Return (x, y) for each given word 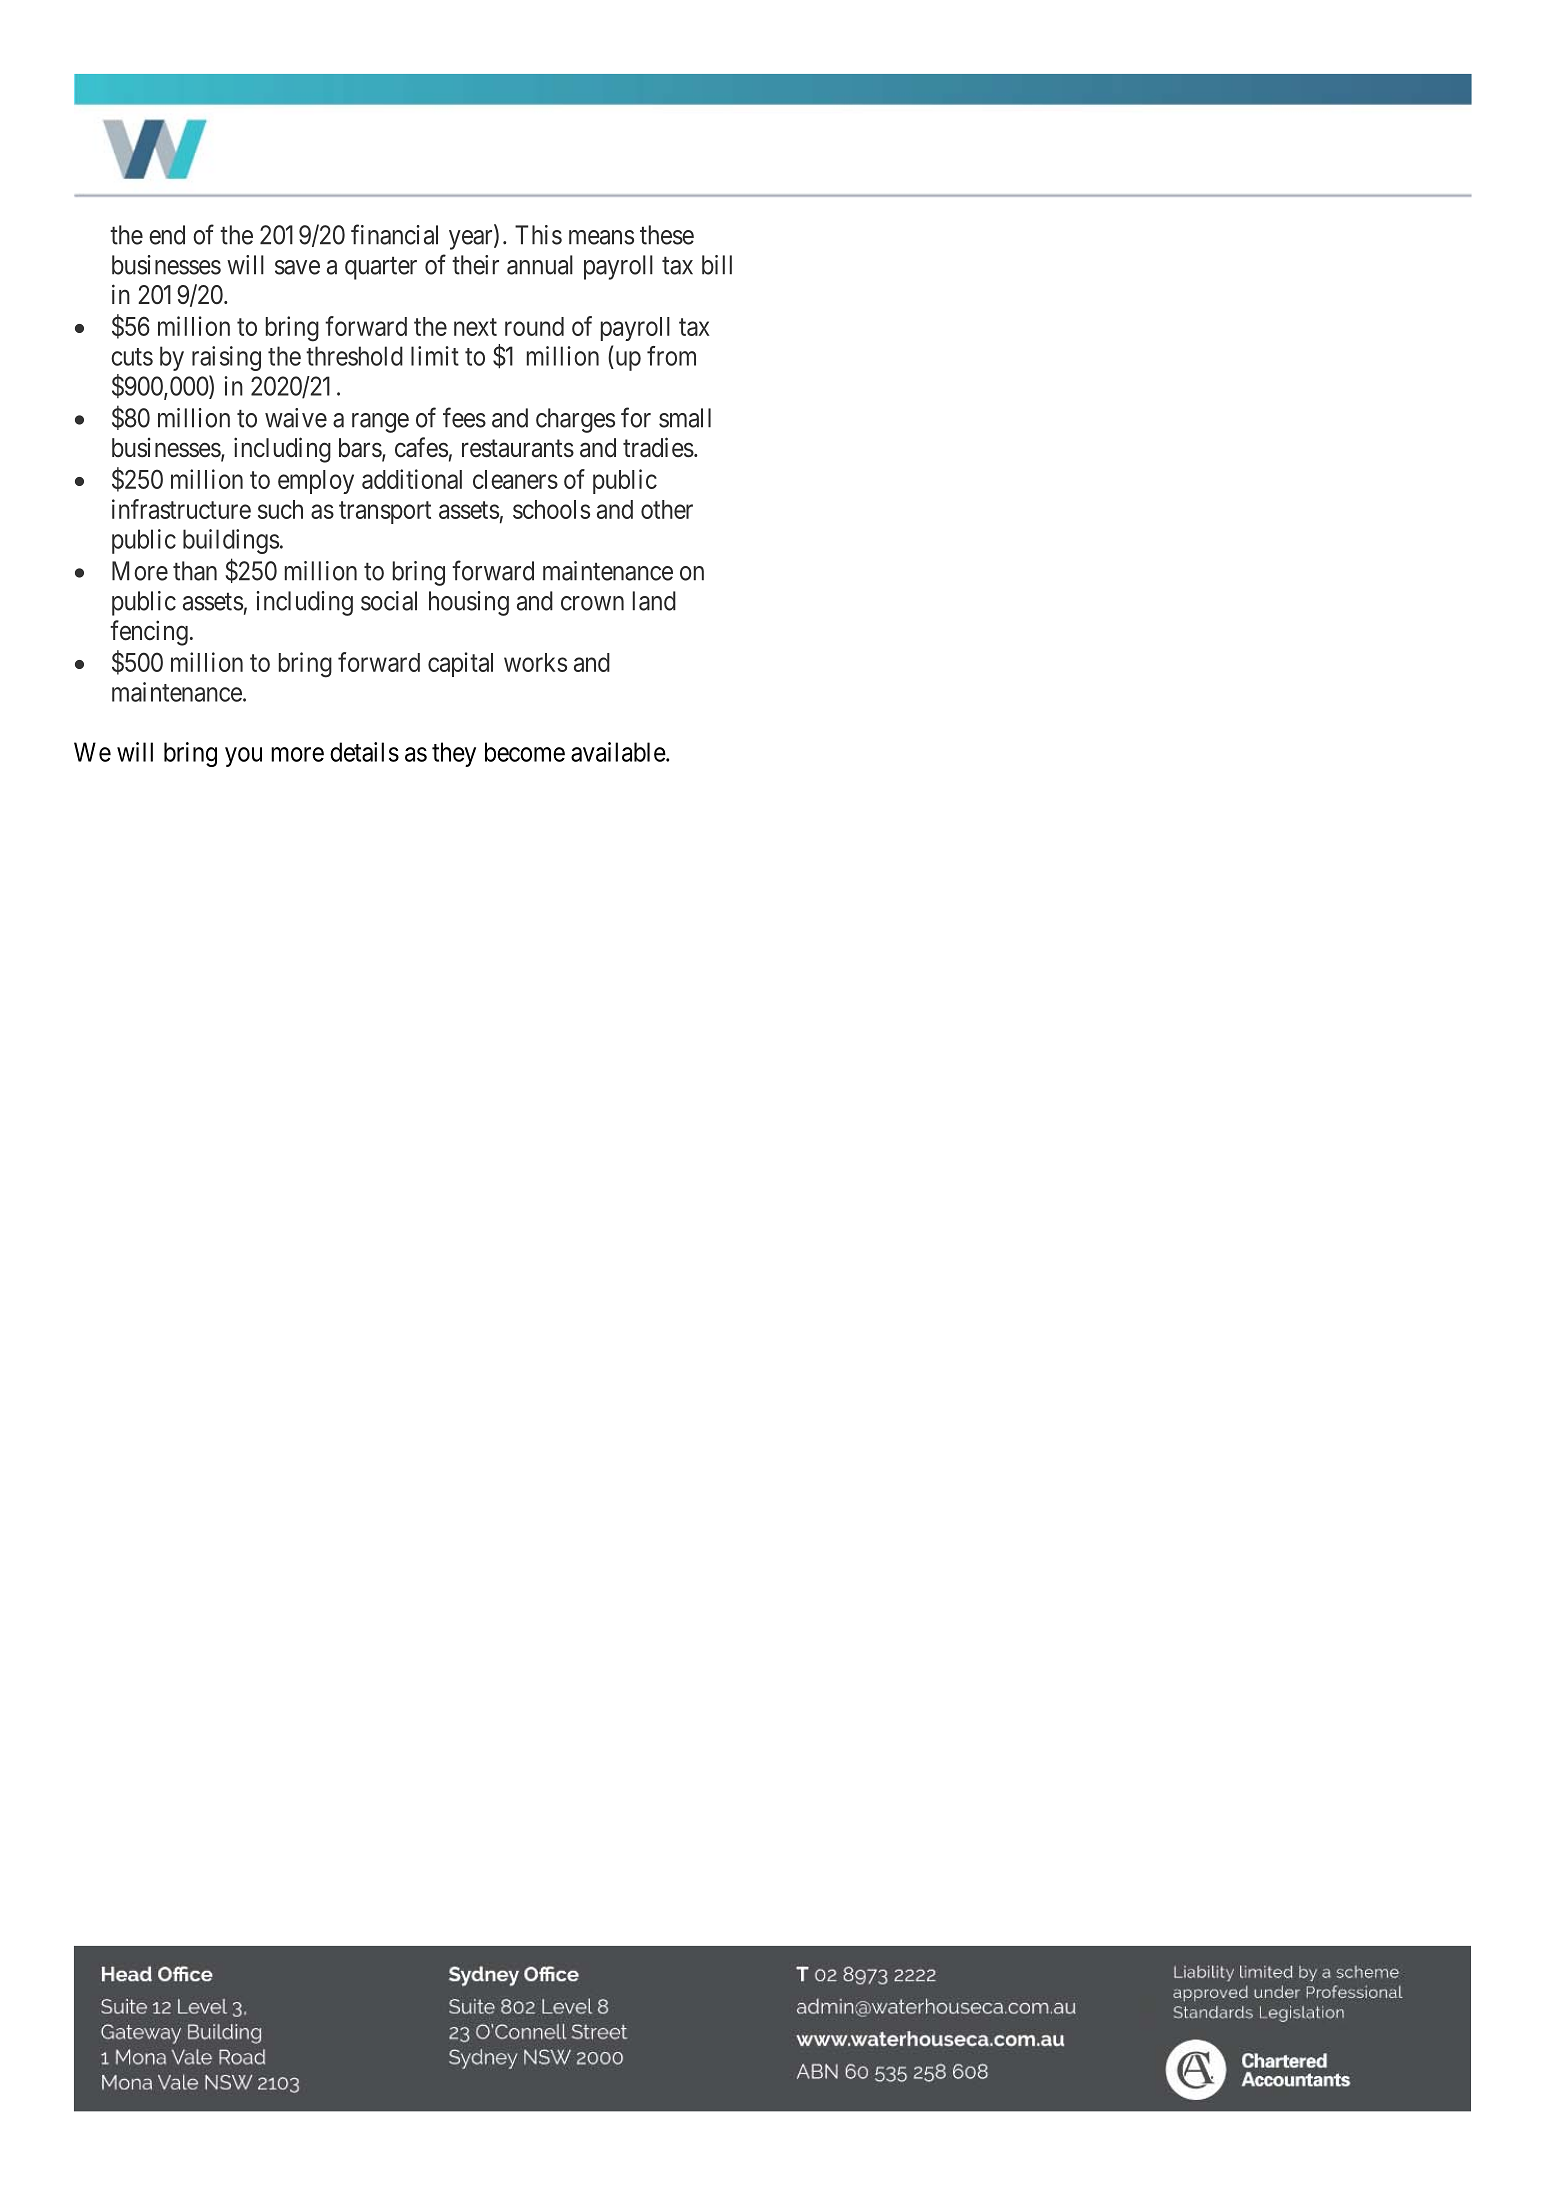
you (243, 757)
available (618, 752)
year (472, 240)
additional (412, 479)
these (667, 235)
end (167, 235)
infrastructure (181, 509)
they (454, 754)
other (667, 509)
